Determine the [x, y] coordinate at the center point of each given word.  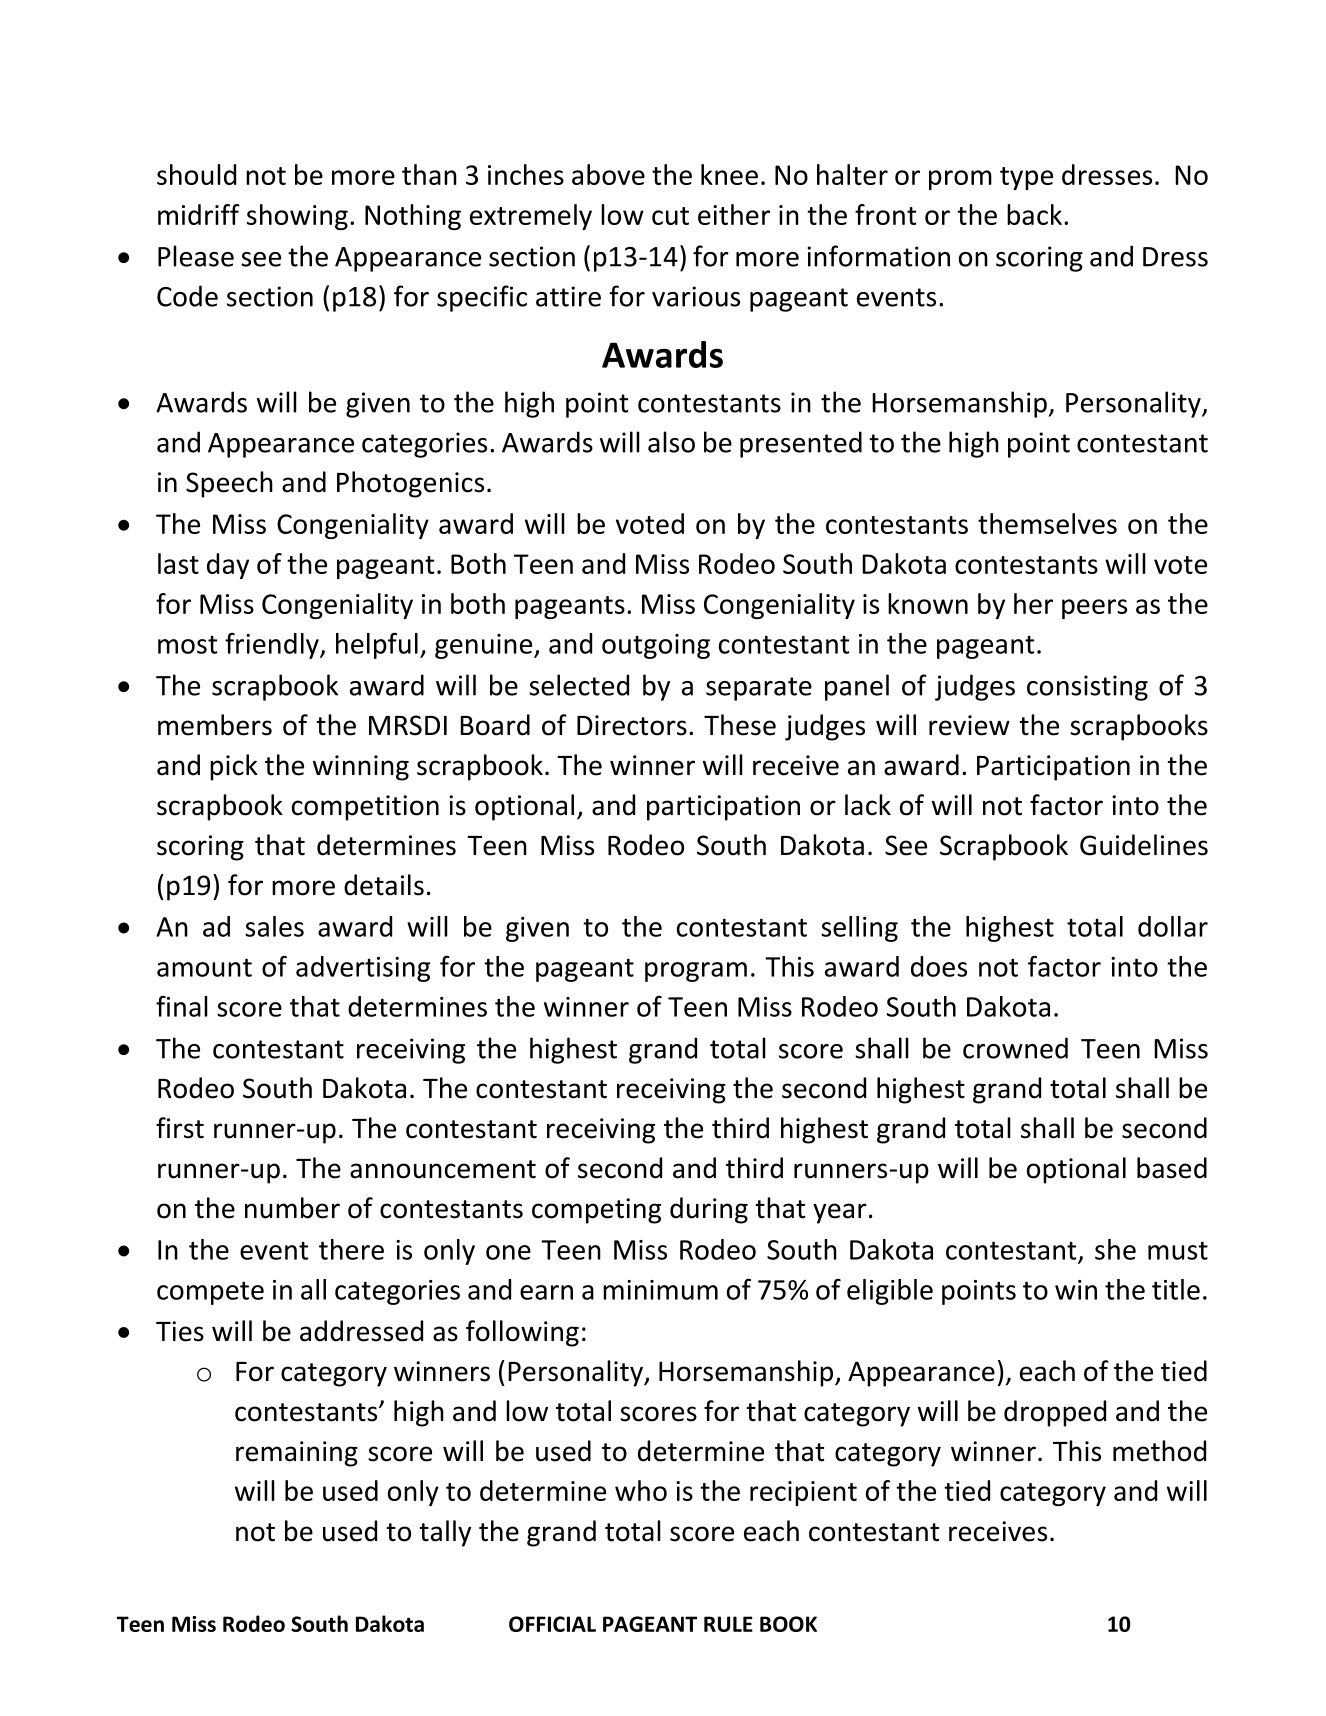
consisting [1087, 688]
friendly [273, 646]
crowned [1015, 1048]
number [292, 1208]
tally [445, 1533]
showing [297, 217]
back [1036, 214]
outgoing [656, 646]
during [709, 1210]
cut [670, 216]
